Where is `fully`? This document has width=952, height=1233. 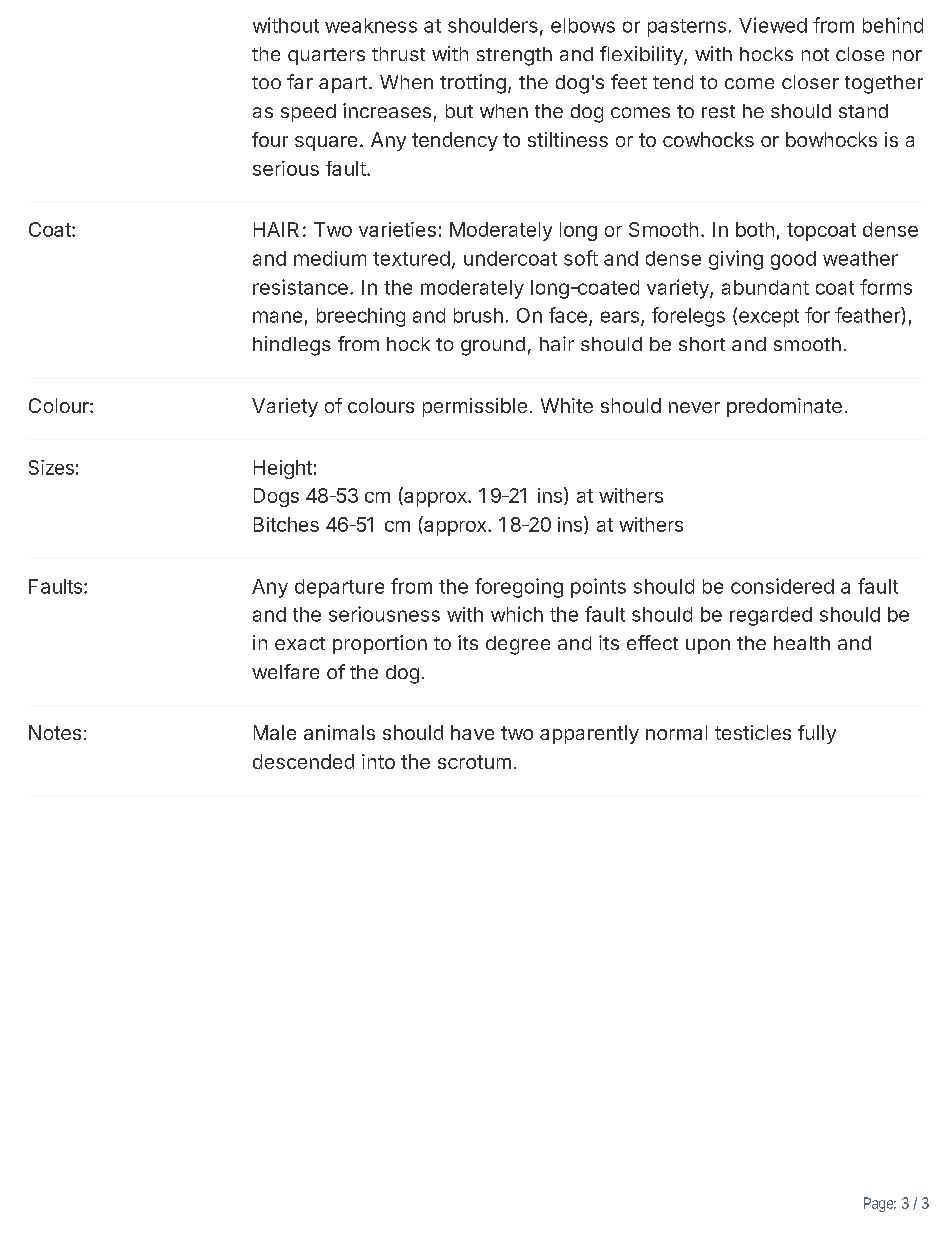
fully is located at coordinates (817, 734).
